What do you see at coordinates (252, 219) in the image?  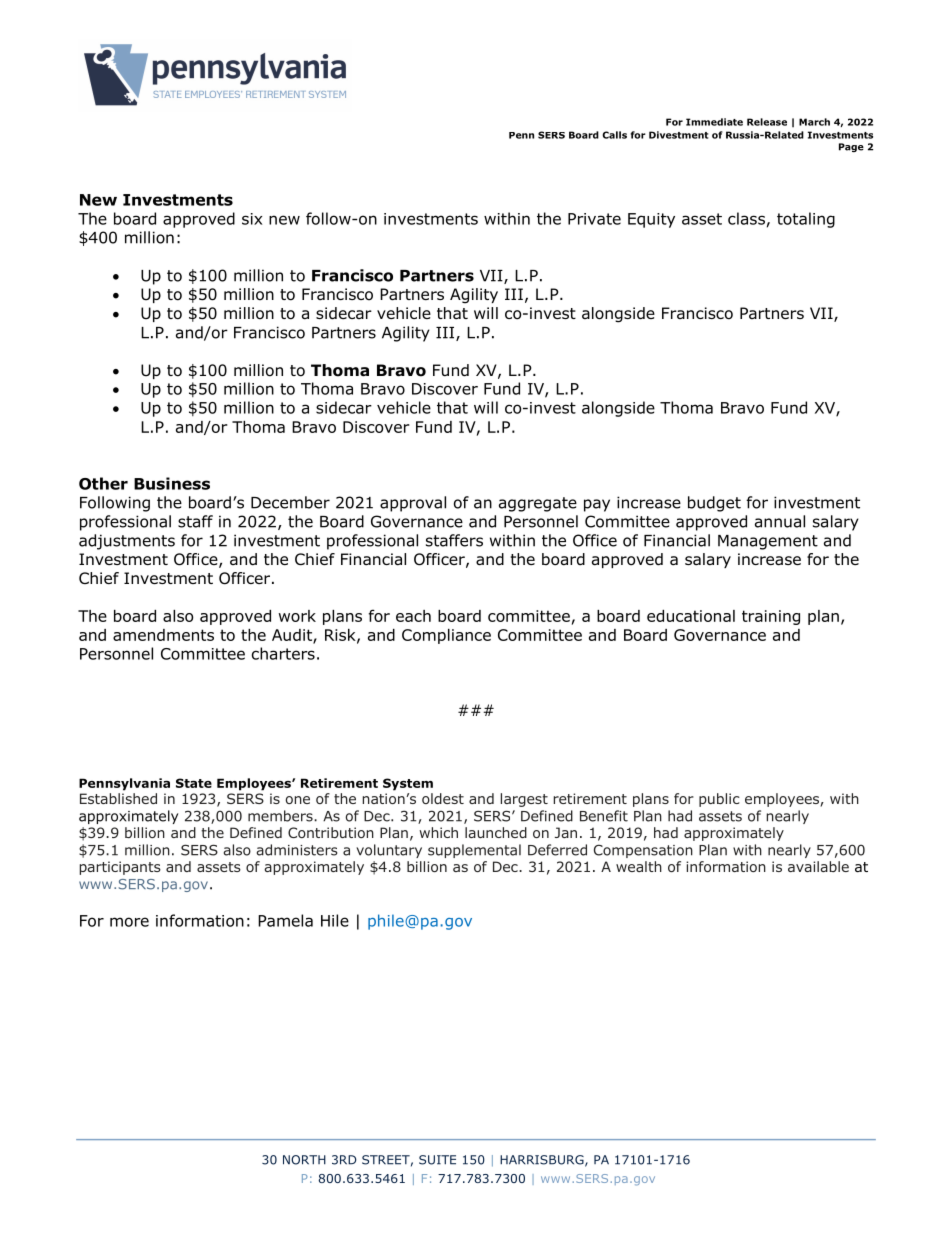 I see `six` at bounding box center [252, 219].
